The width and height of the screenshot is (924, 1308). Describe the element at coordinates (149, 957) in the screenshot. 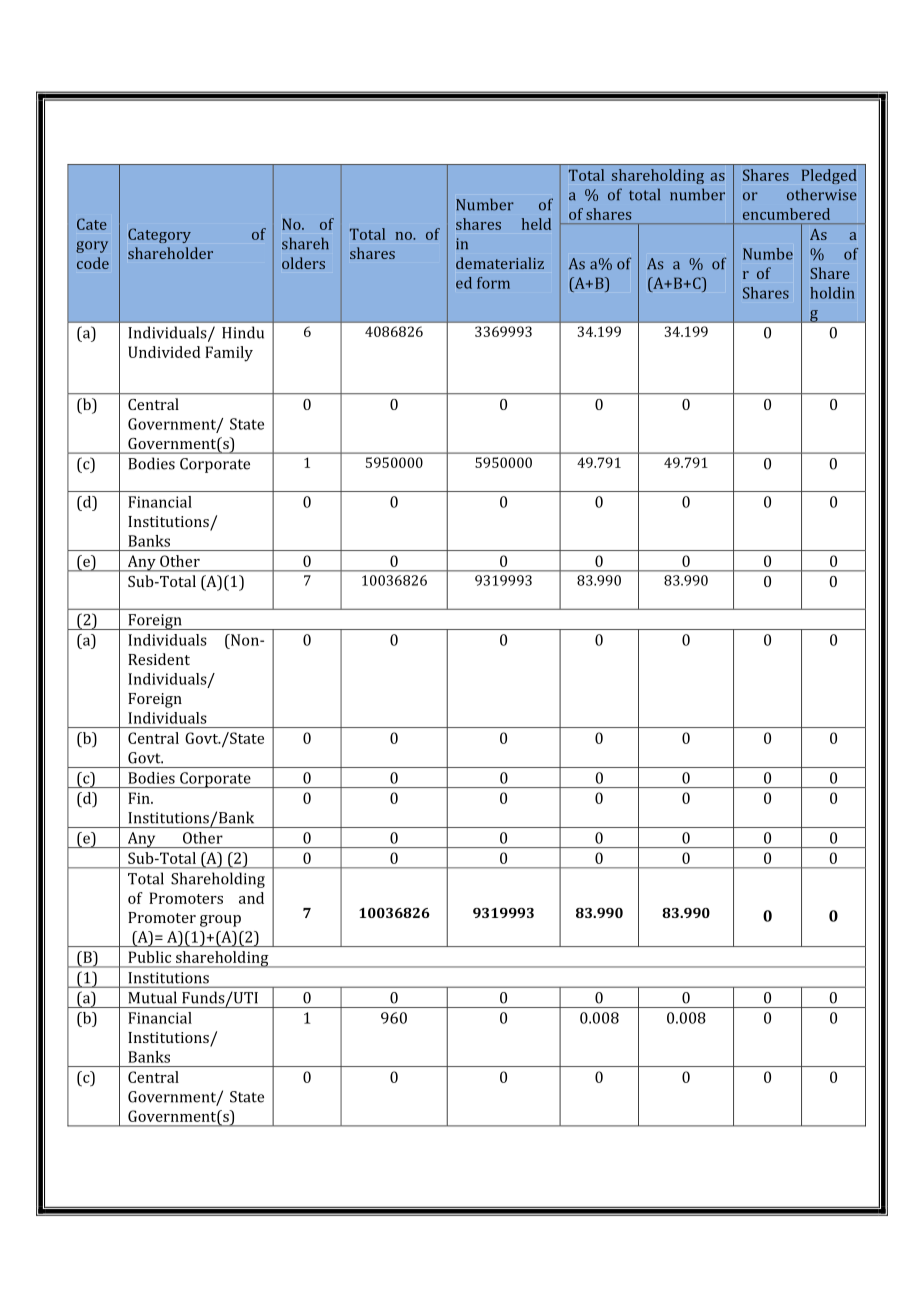

I see `Public` at that location.
